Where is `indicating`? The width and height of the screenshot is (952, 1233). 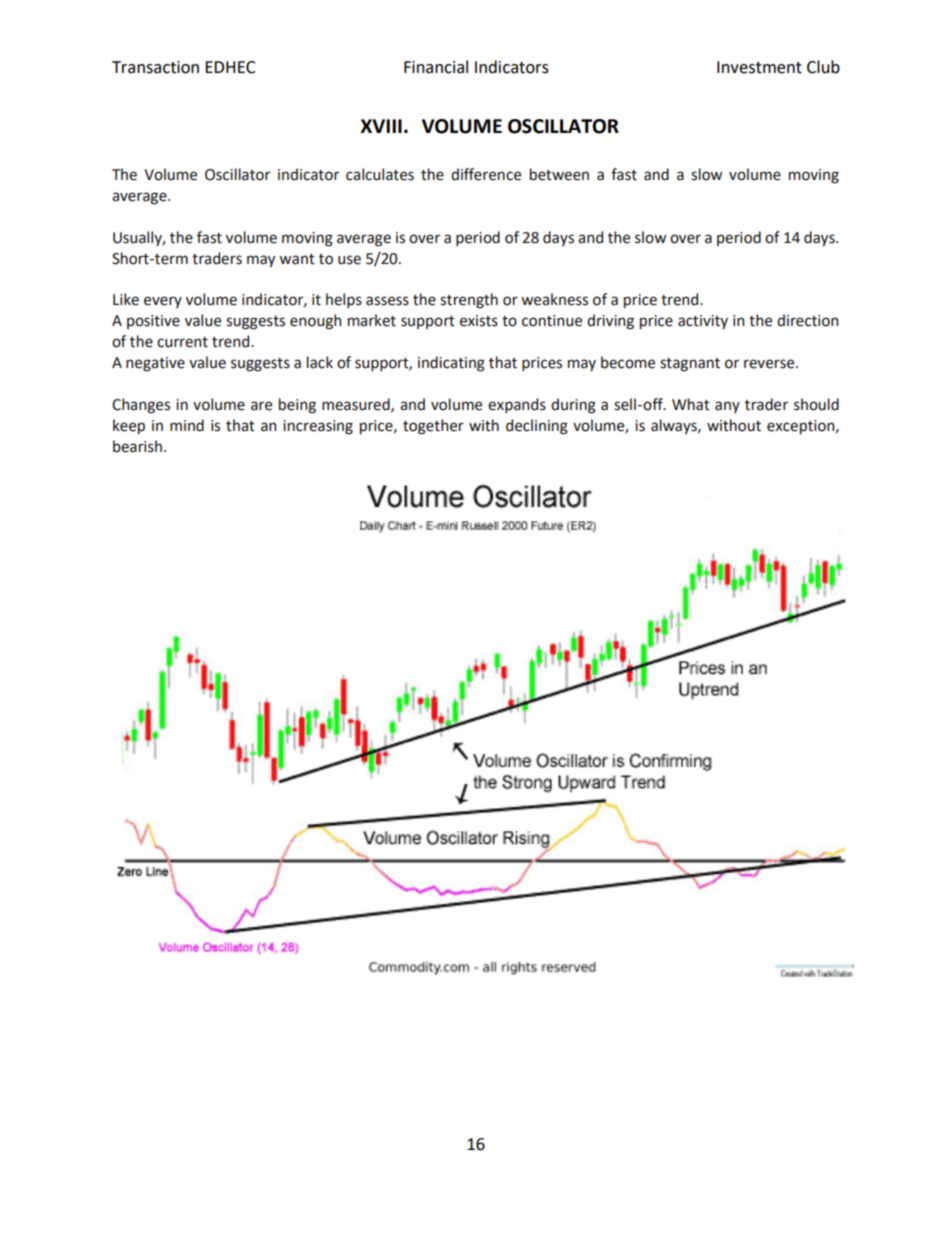
indicating is located at coordinates (451, 364).
